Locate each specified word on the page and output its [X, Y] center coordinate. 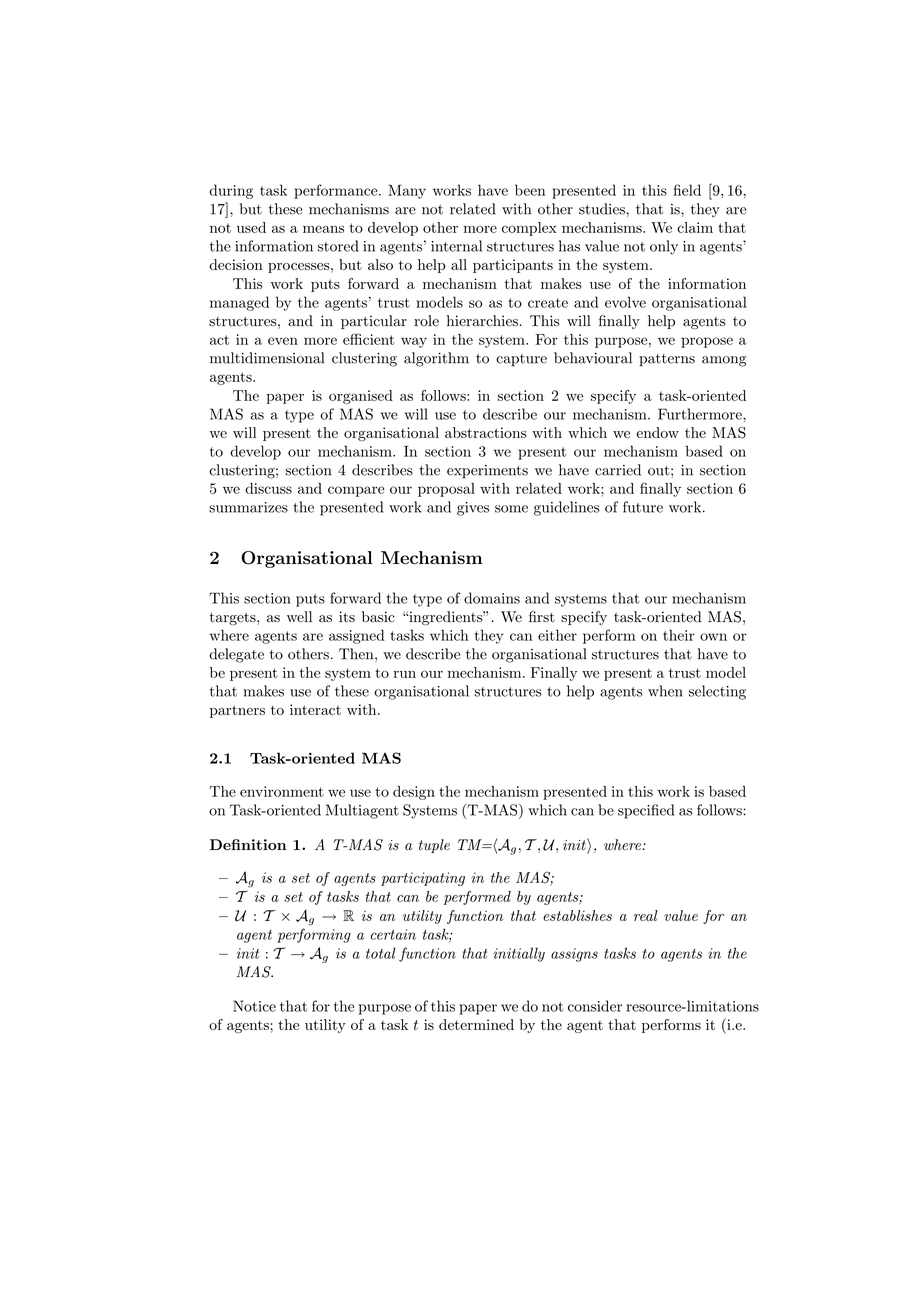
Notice [254, 1006]
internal [456, 246]
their [679, 635]
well [299, 617]
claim [695, 227]
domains [492, 598]
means [323, 229]
